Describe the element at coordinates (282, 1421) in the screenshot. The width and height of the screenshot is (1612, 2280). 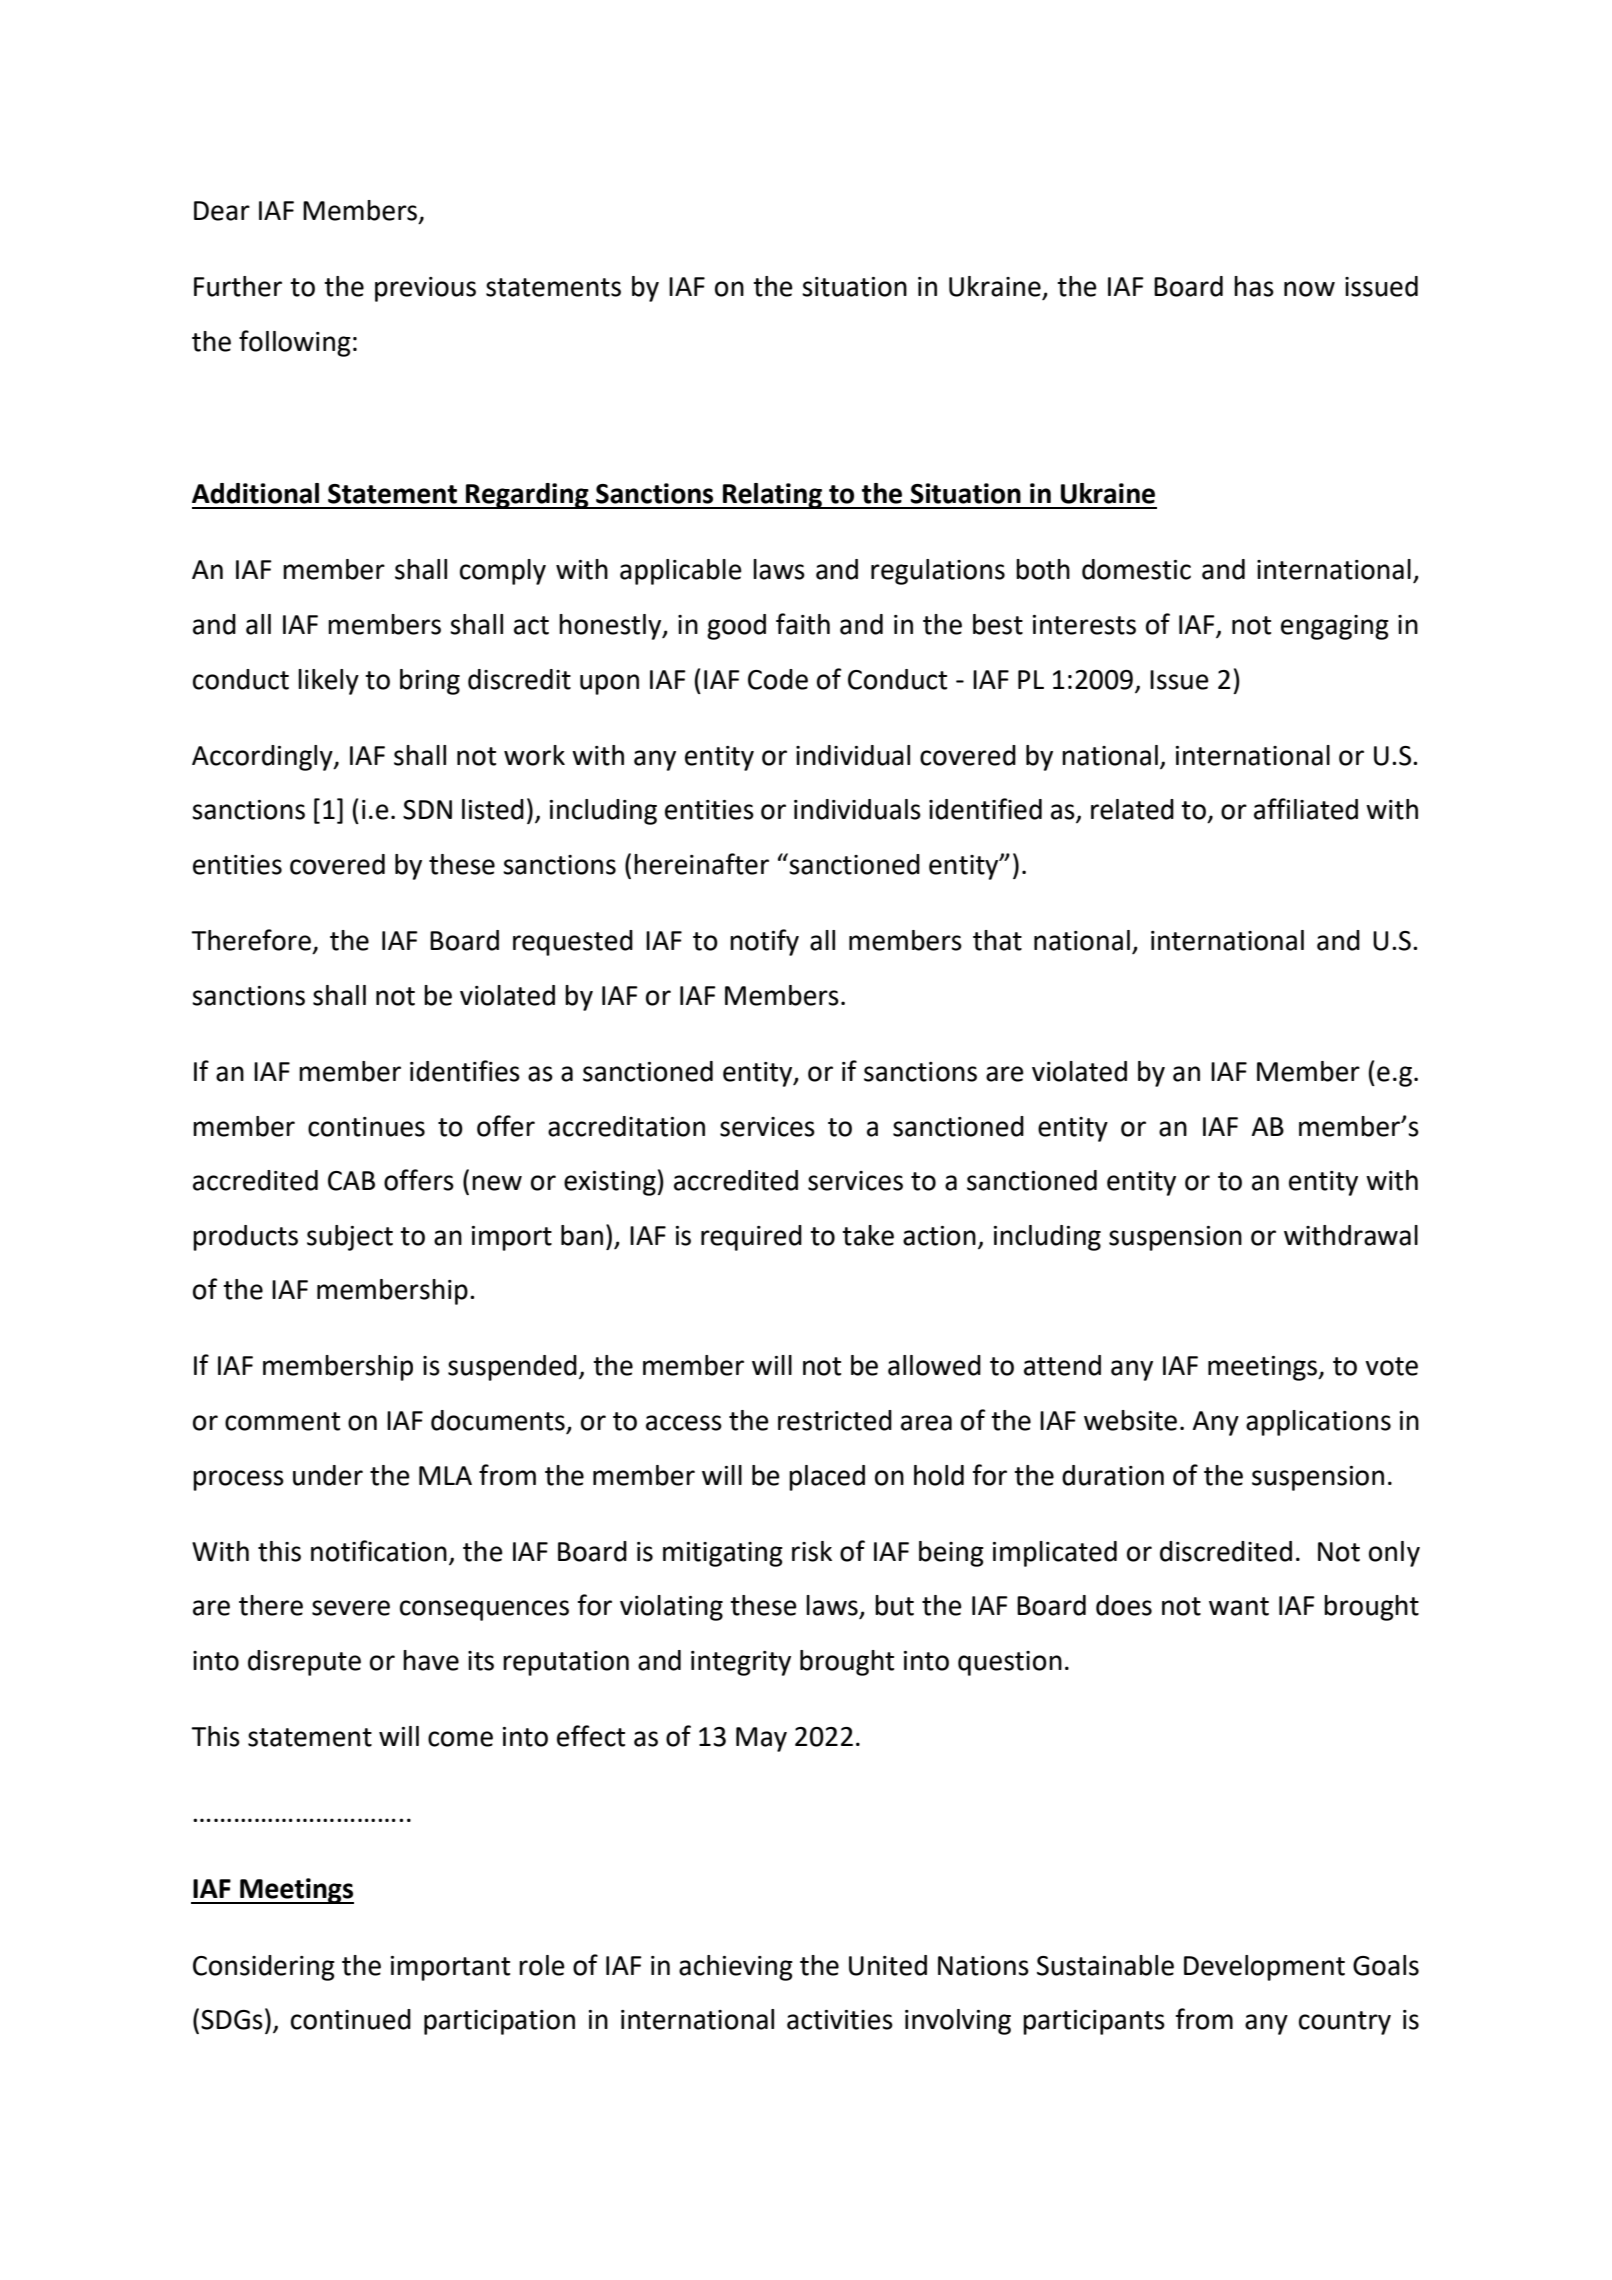
I see `comment` at that location.
